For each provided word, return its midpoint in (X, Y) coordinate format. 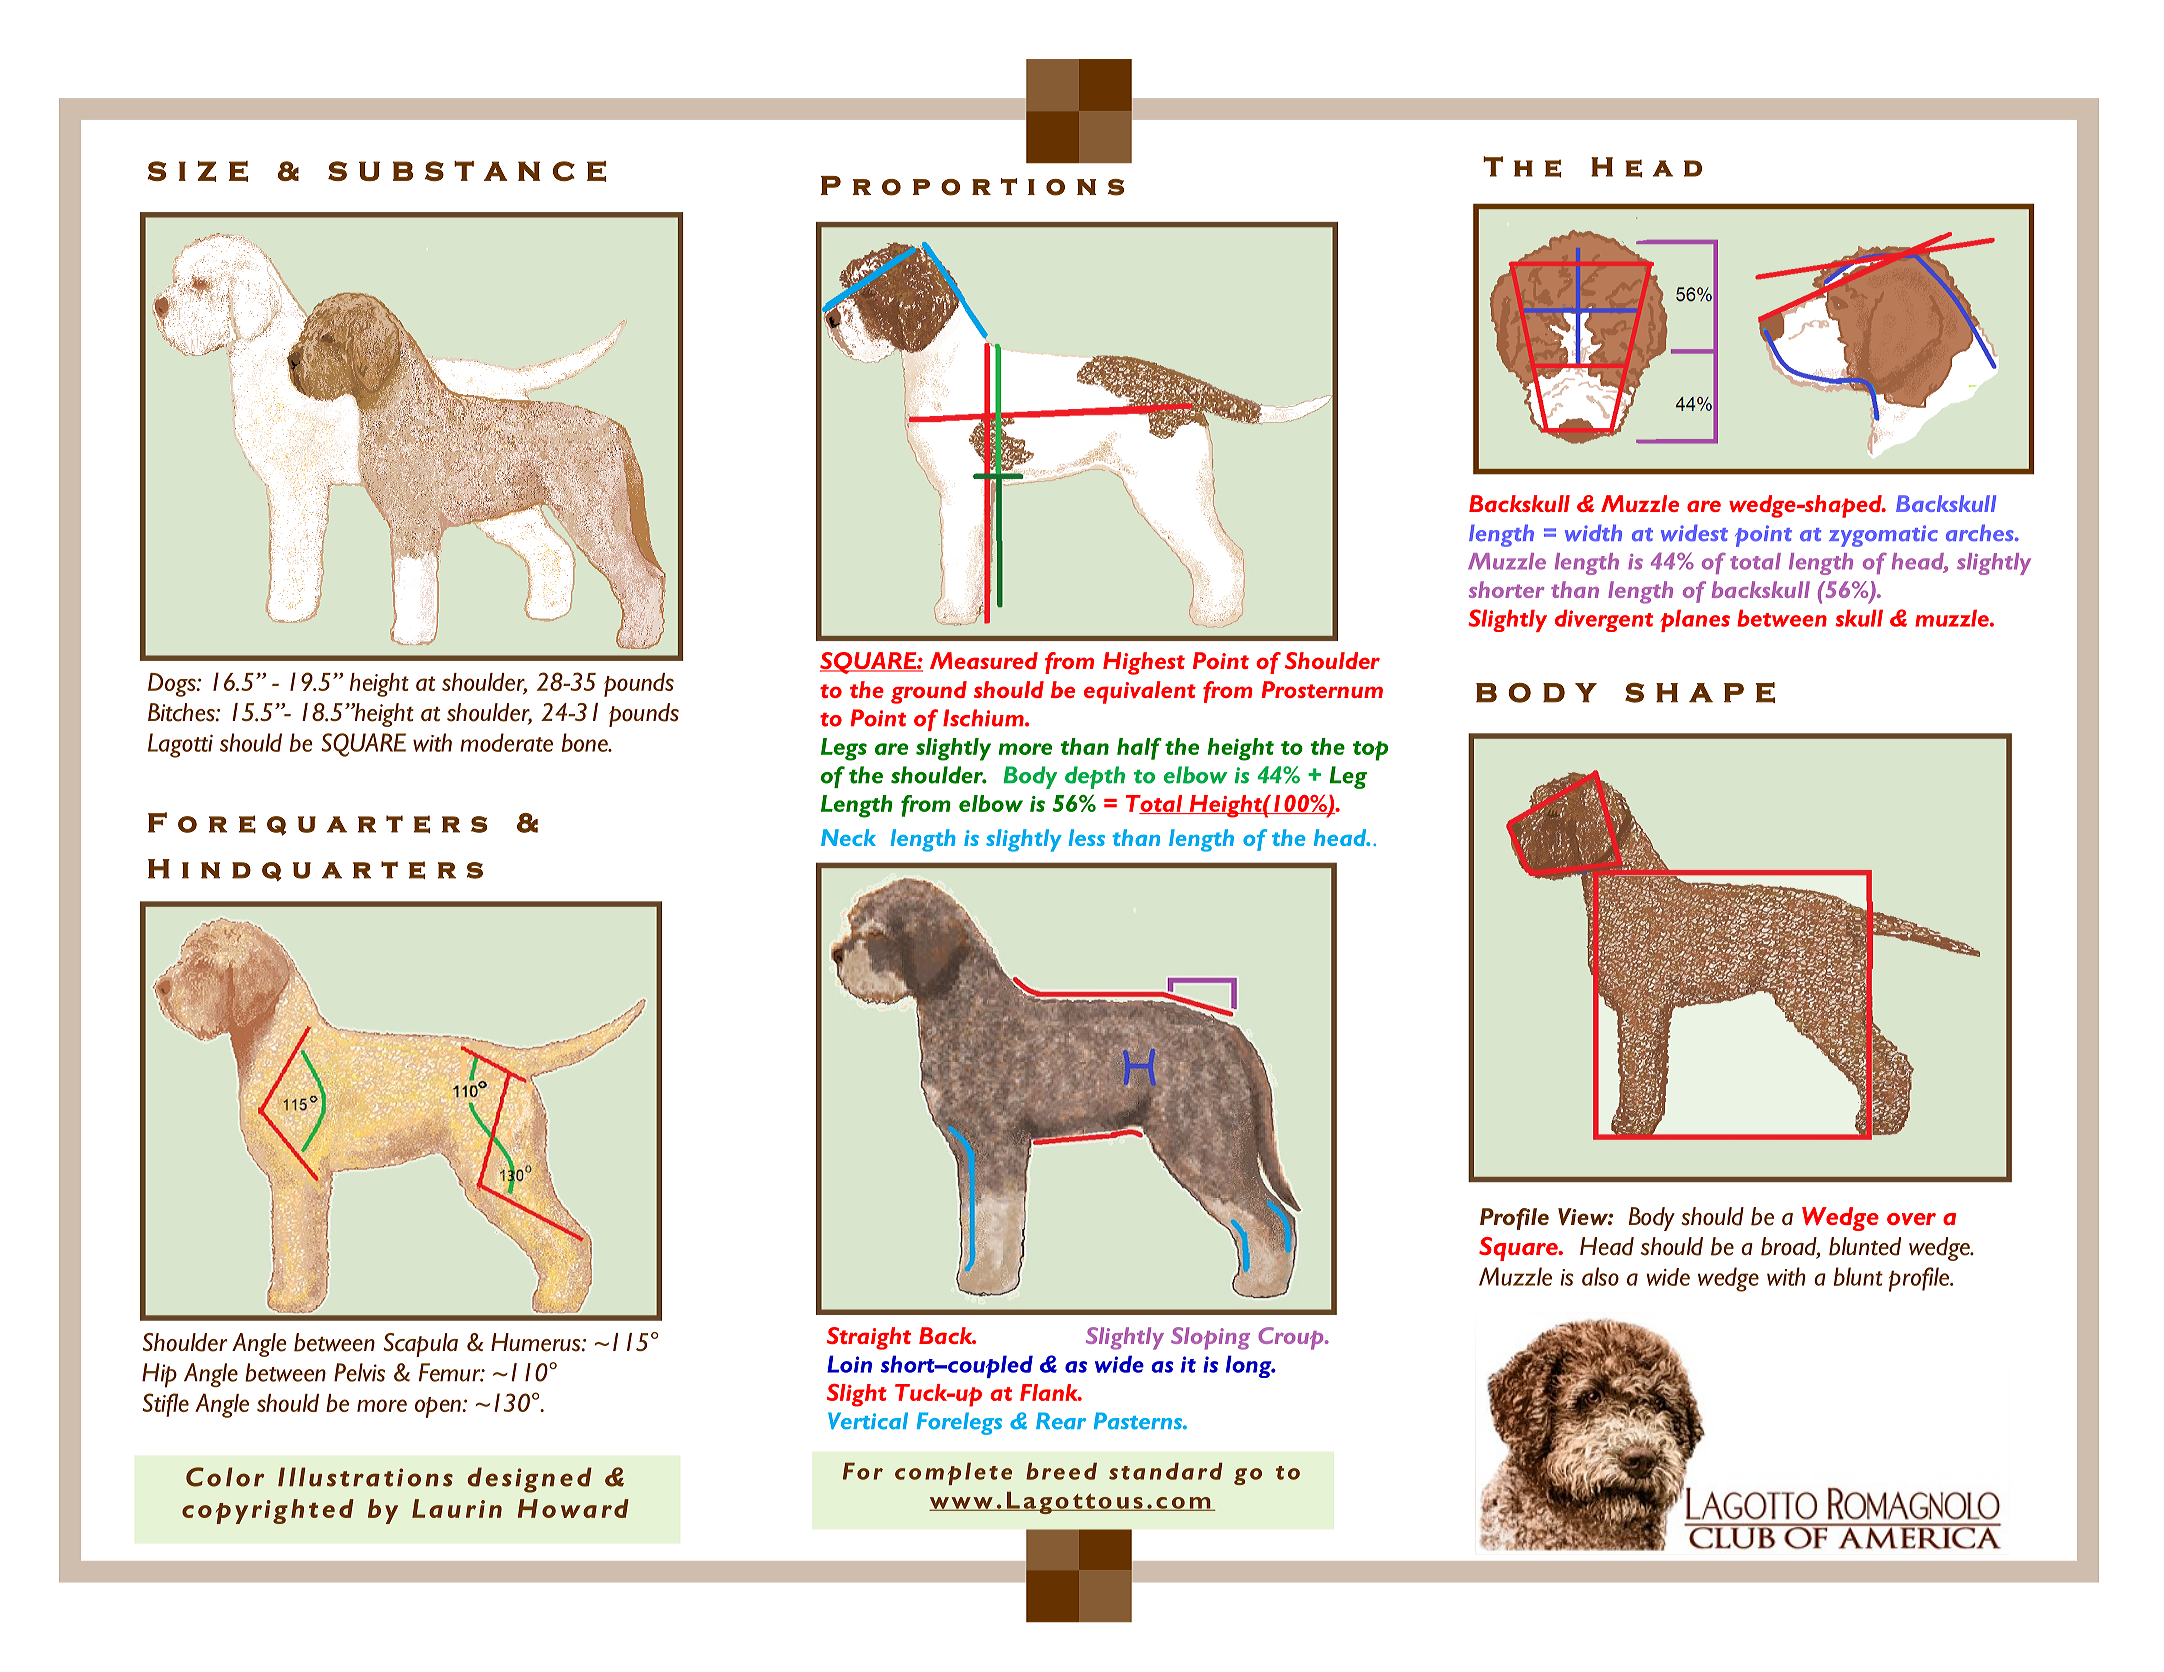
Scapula (421, 1345)
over (1911, 1219)
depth (1095, 777)
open (439, 1407)
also (1600, 1276)
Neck (848, 837)
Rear (1061, 1421)
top (1370, 751)
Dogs (173, 685)
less (1087, 837)
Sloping (1210, 1338)
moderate (506, 742)
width (1593, 532)
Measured (984, 660)
